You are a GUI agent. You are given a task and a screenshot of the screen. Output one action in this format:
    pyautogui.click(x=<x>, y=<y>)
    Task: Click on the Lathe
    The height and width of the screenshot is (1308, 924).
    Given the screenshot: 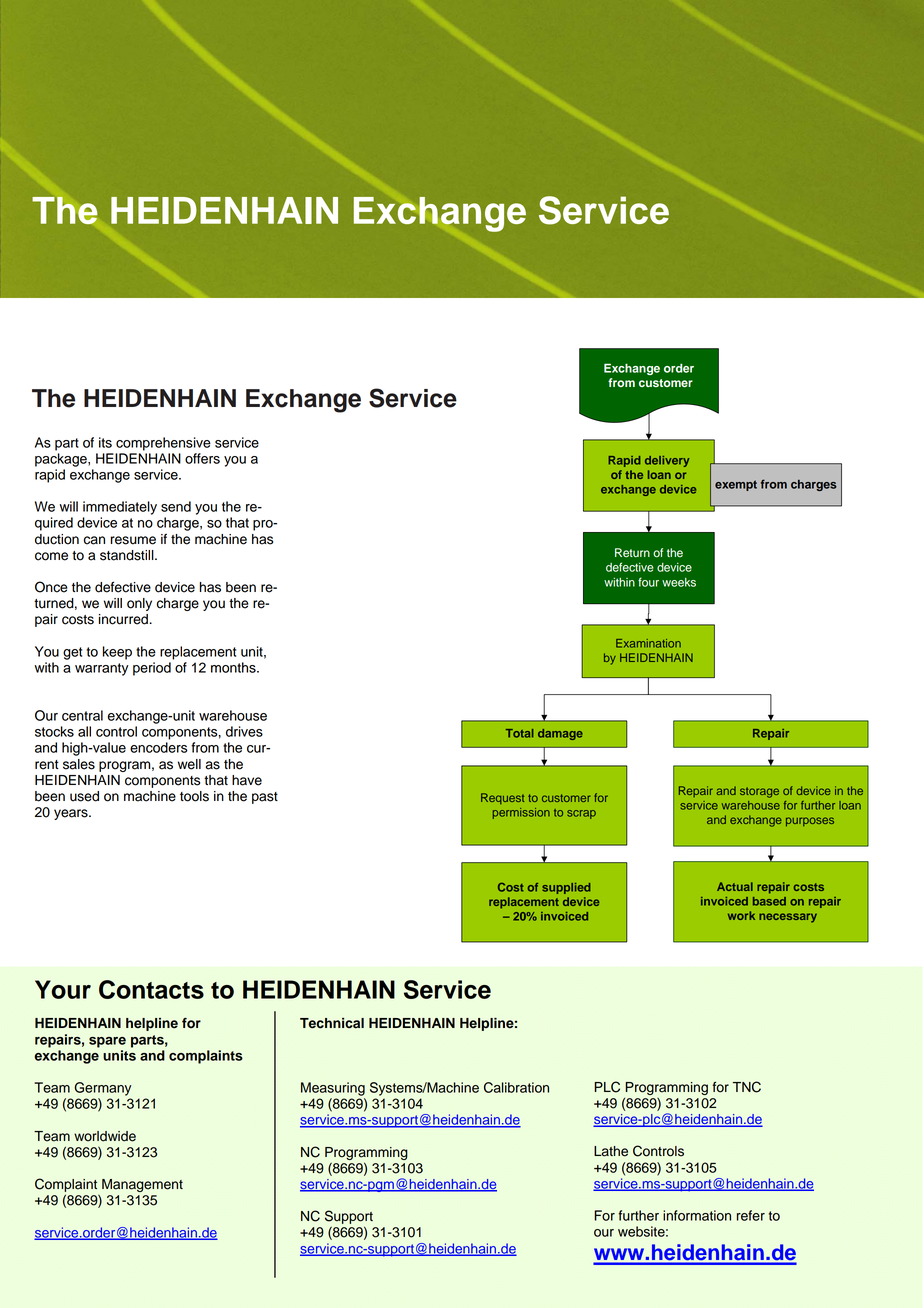 What is the action you would take?
    pyautogui.click(x=611, y=1151)
